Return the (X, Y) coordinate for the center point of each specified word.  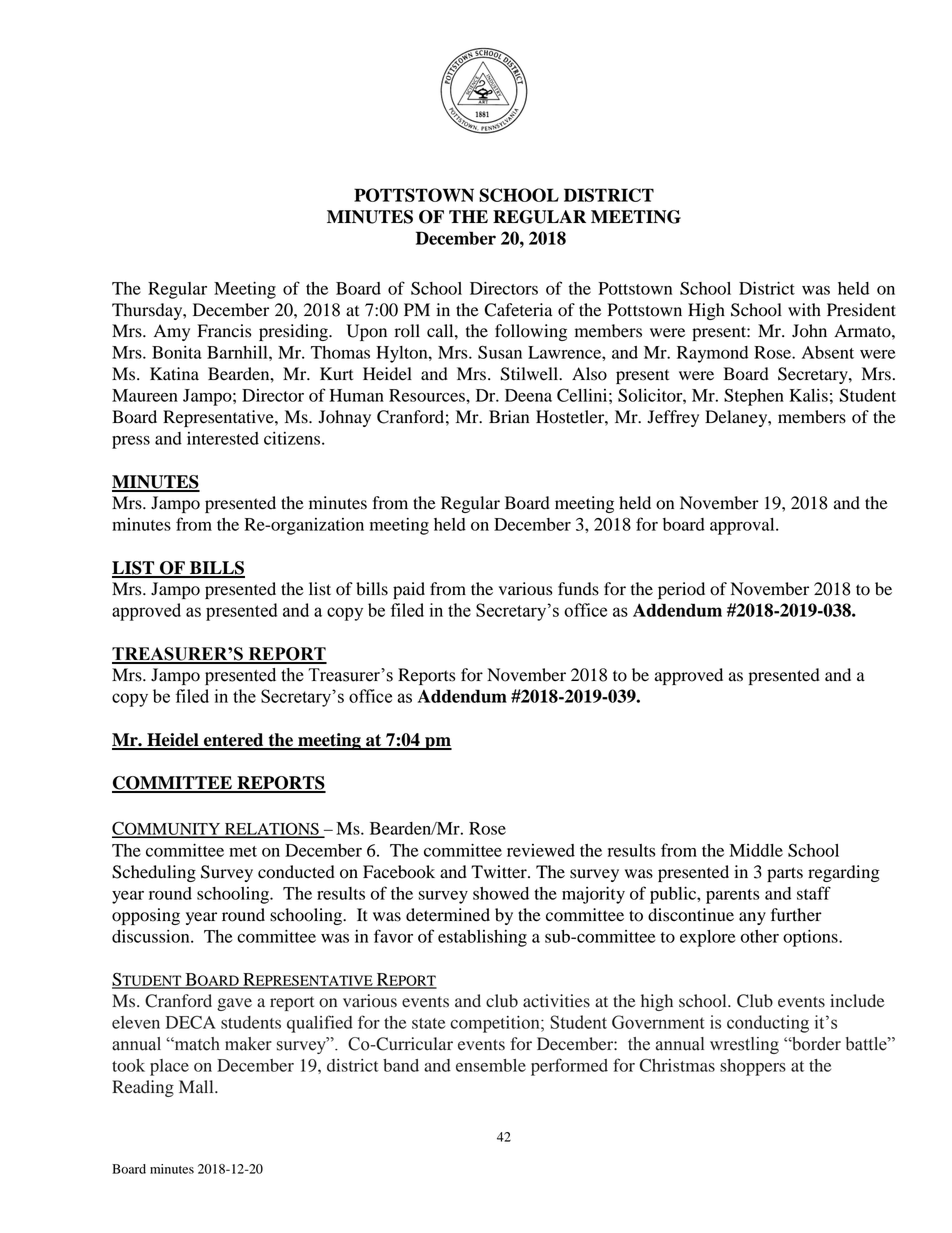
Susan (500, 352)
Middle (756, 850)
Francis (224, 331)
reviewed (541, 850)
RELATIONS (272, 829)
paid (409, 590)
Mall (197, 1086)
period (681, 590)
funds (578, 589)
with (804, 310)
